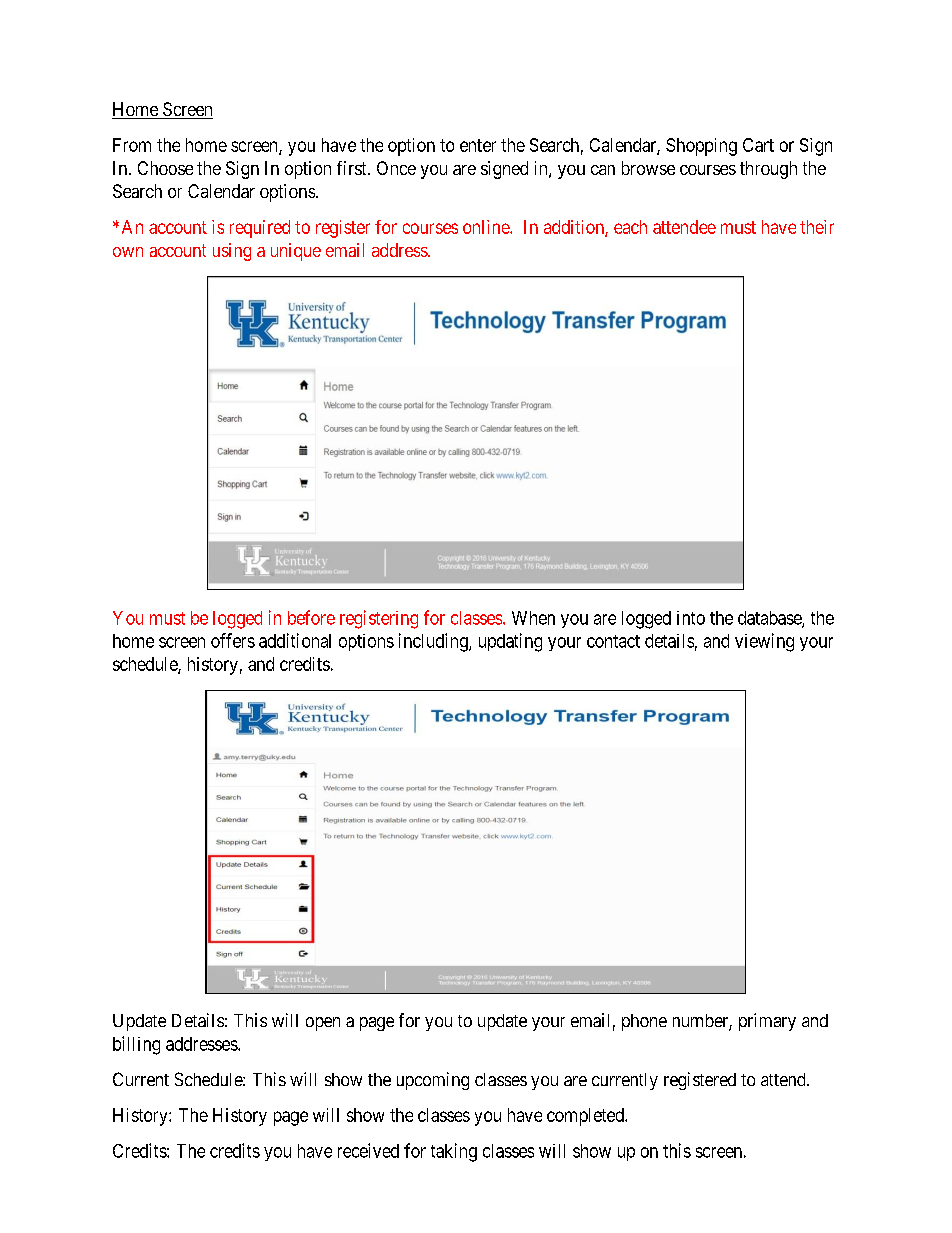 This screenshot has width=952, height=1233. Describe the element at coordinates (768, 170) in the screenshot. I see `through` at that location.
